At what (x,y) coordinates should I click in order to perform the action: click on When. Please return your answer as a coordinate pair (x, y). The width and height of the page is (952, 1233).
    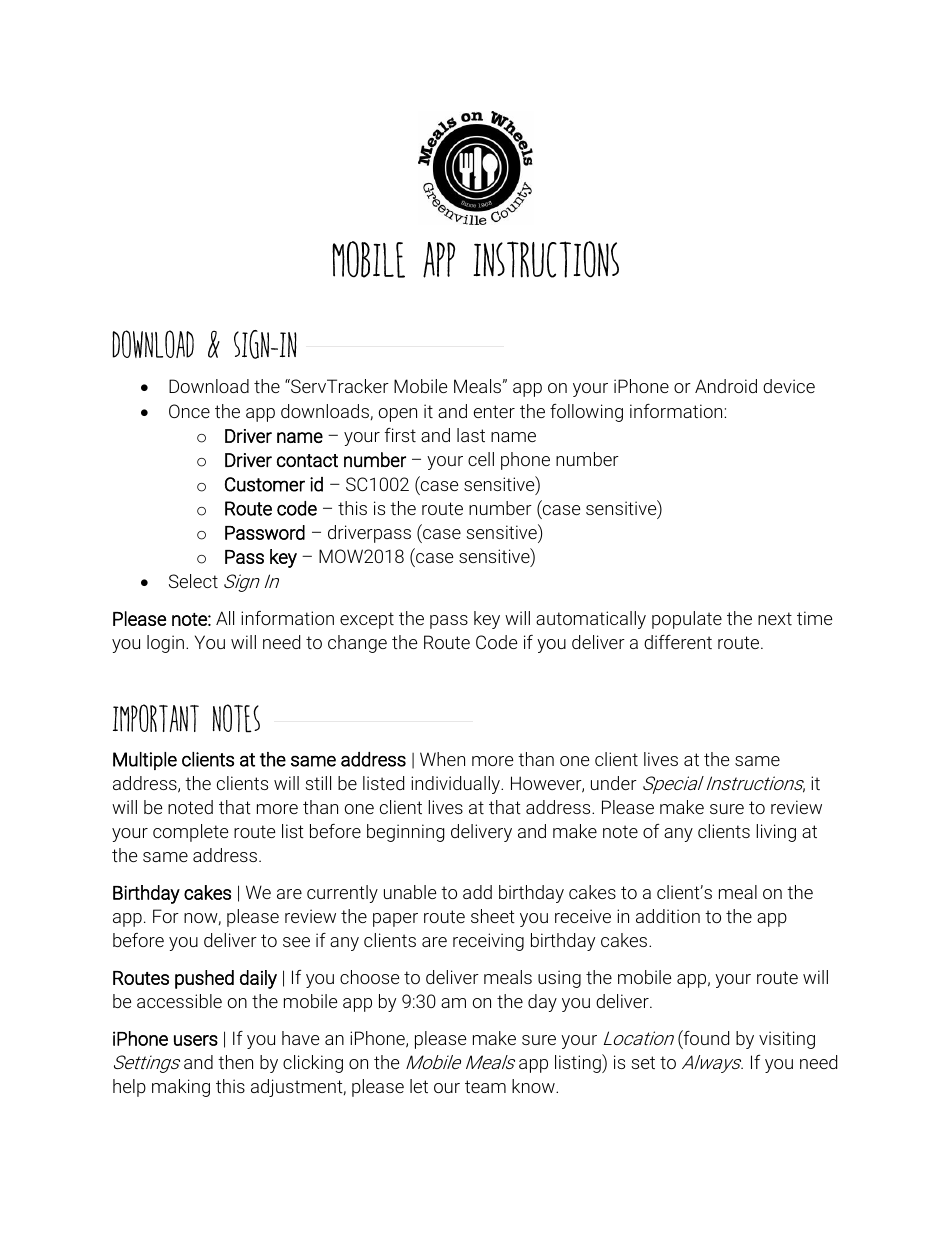
    Looking at the image, I should click on (442, 759).
